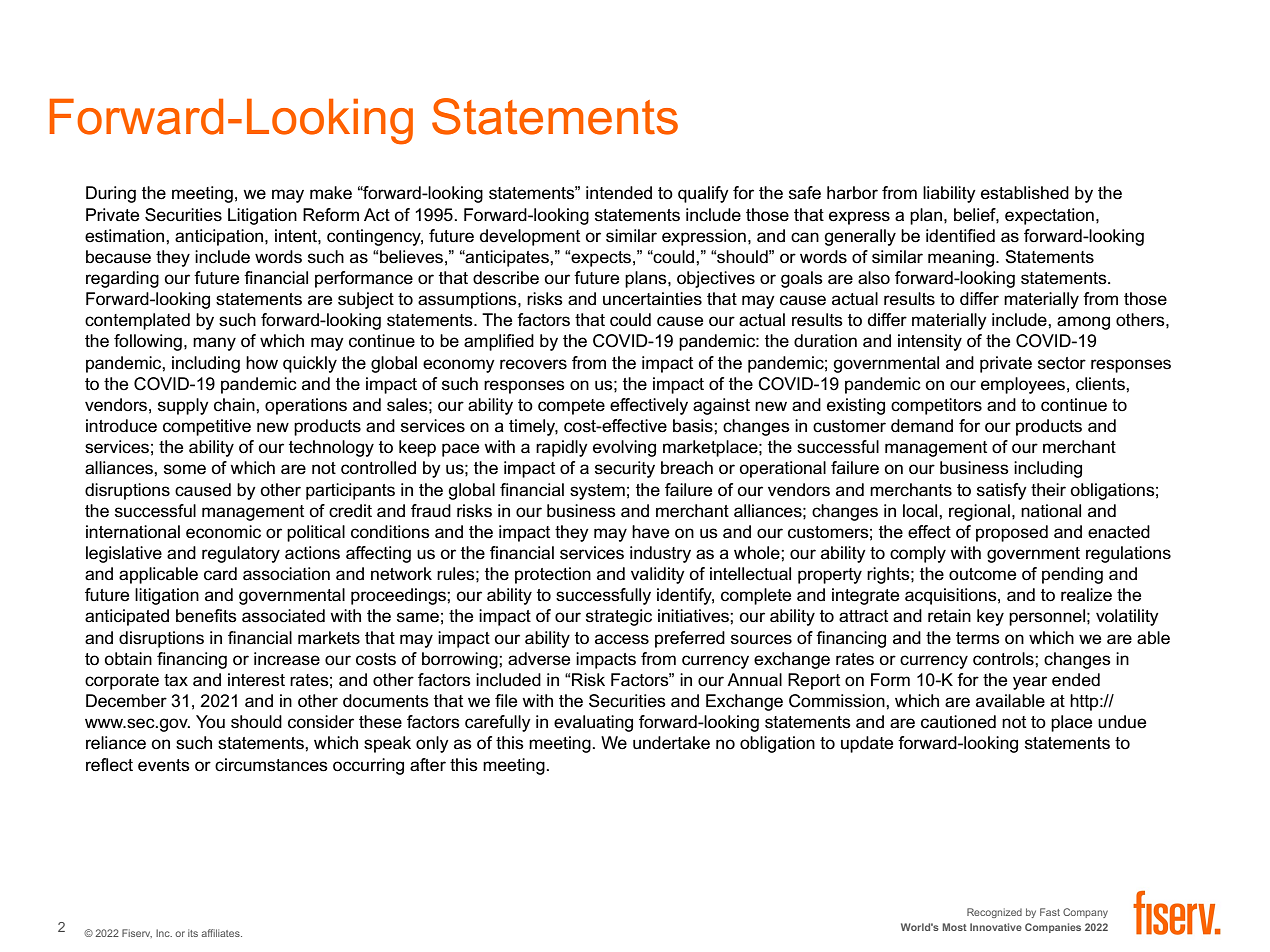  What do you see at coordinates (533, 364) in the image?
I see `recovers` at bounding box center [533, 364].
